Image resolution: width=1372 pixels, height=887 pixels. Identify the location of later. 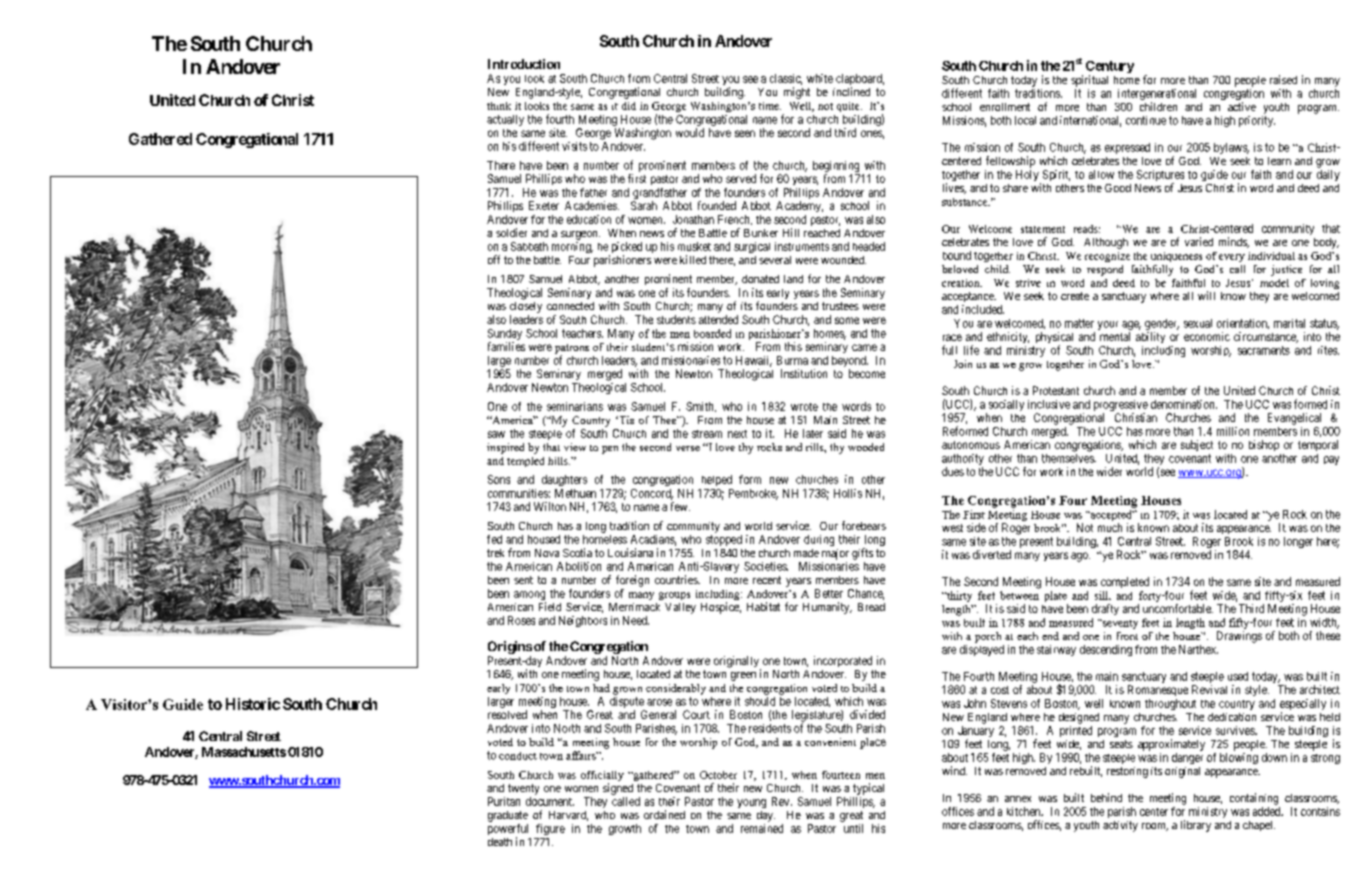
(813, 433).
